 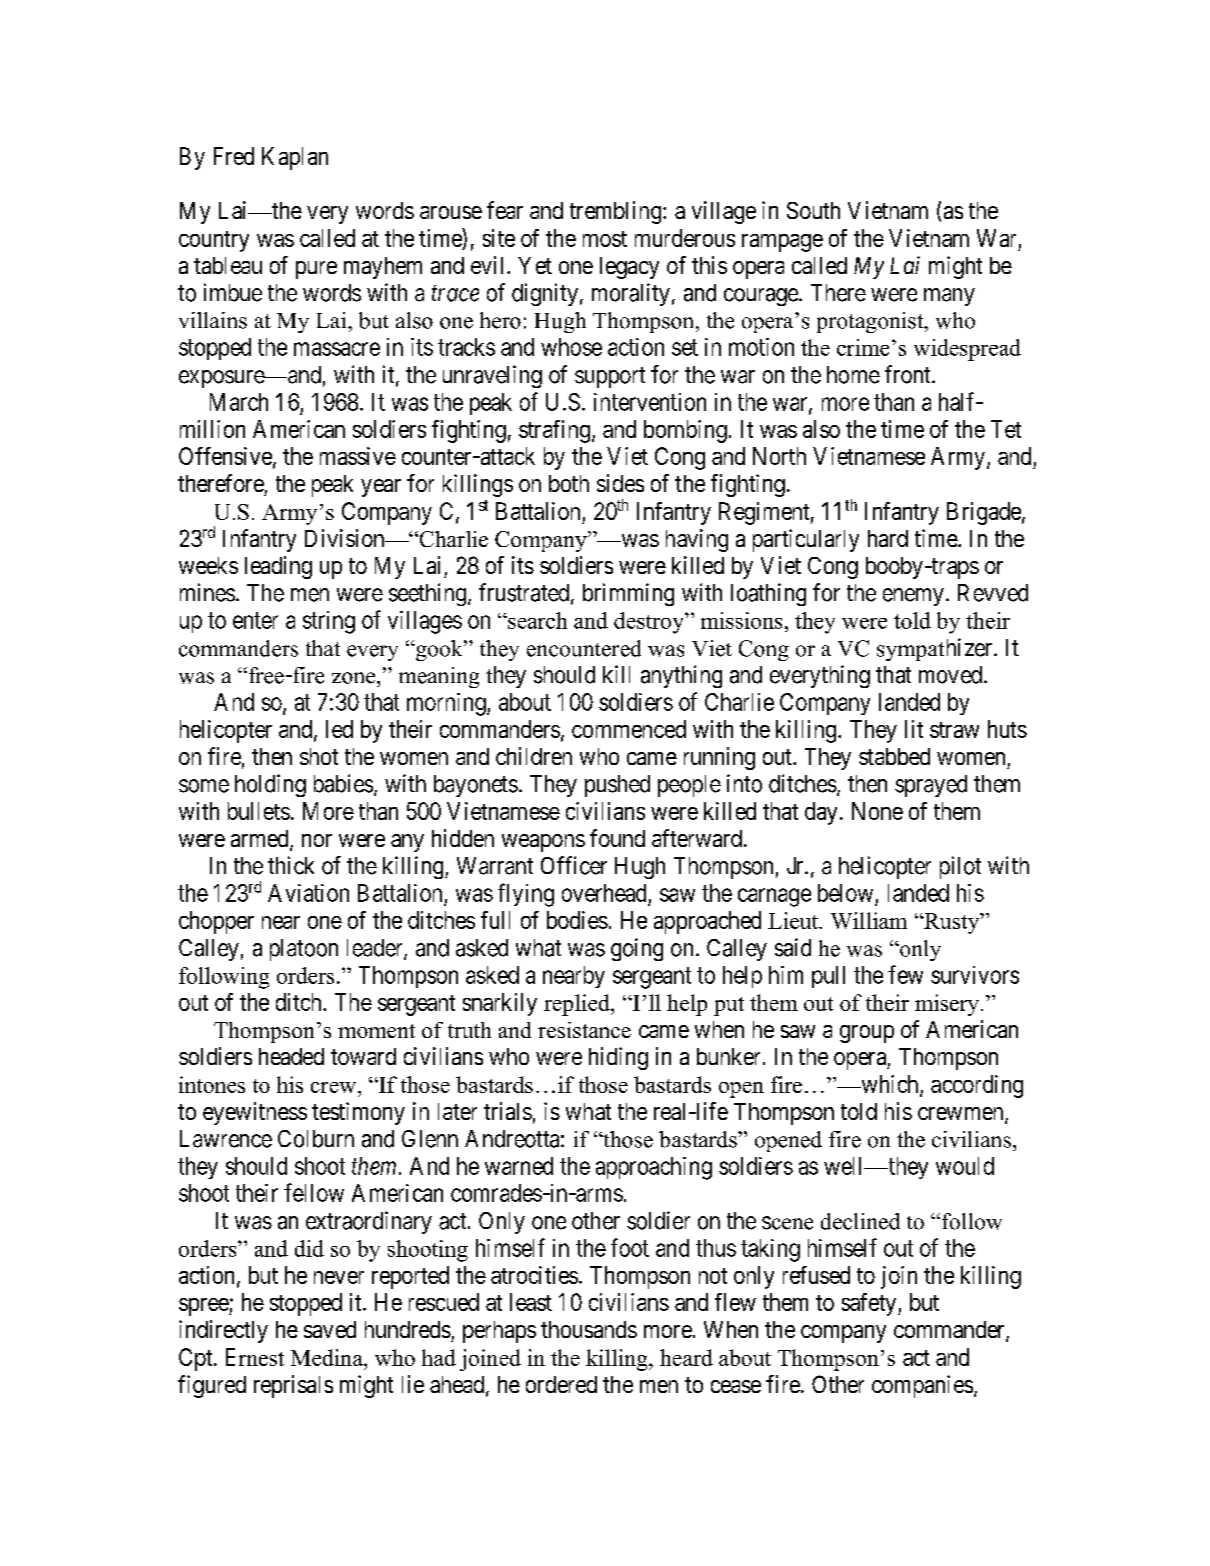 What do you see at coordinates (617, 786) in the document?
I see `pushed` at bounding box center [617, 786].
